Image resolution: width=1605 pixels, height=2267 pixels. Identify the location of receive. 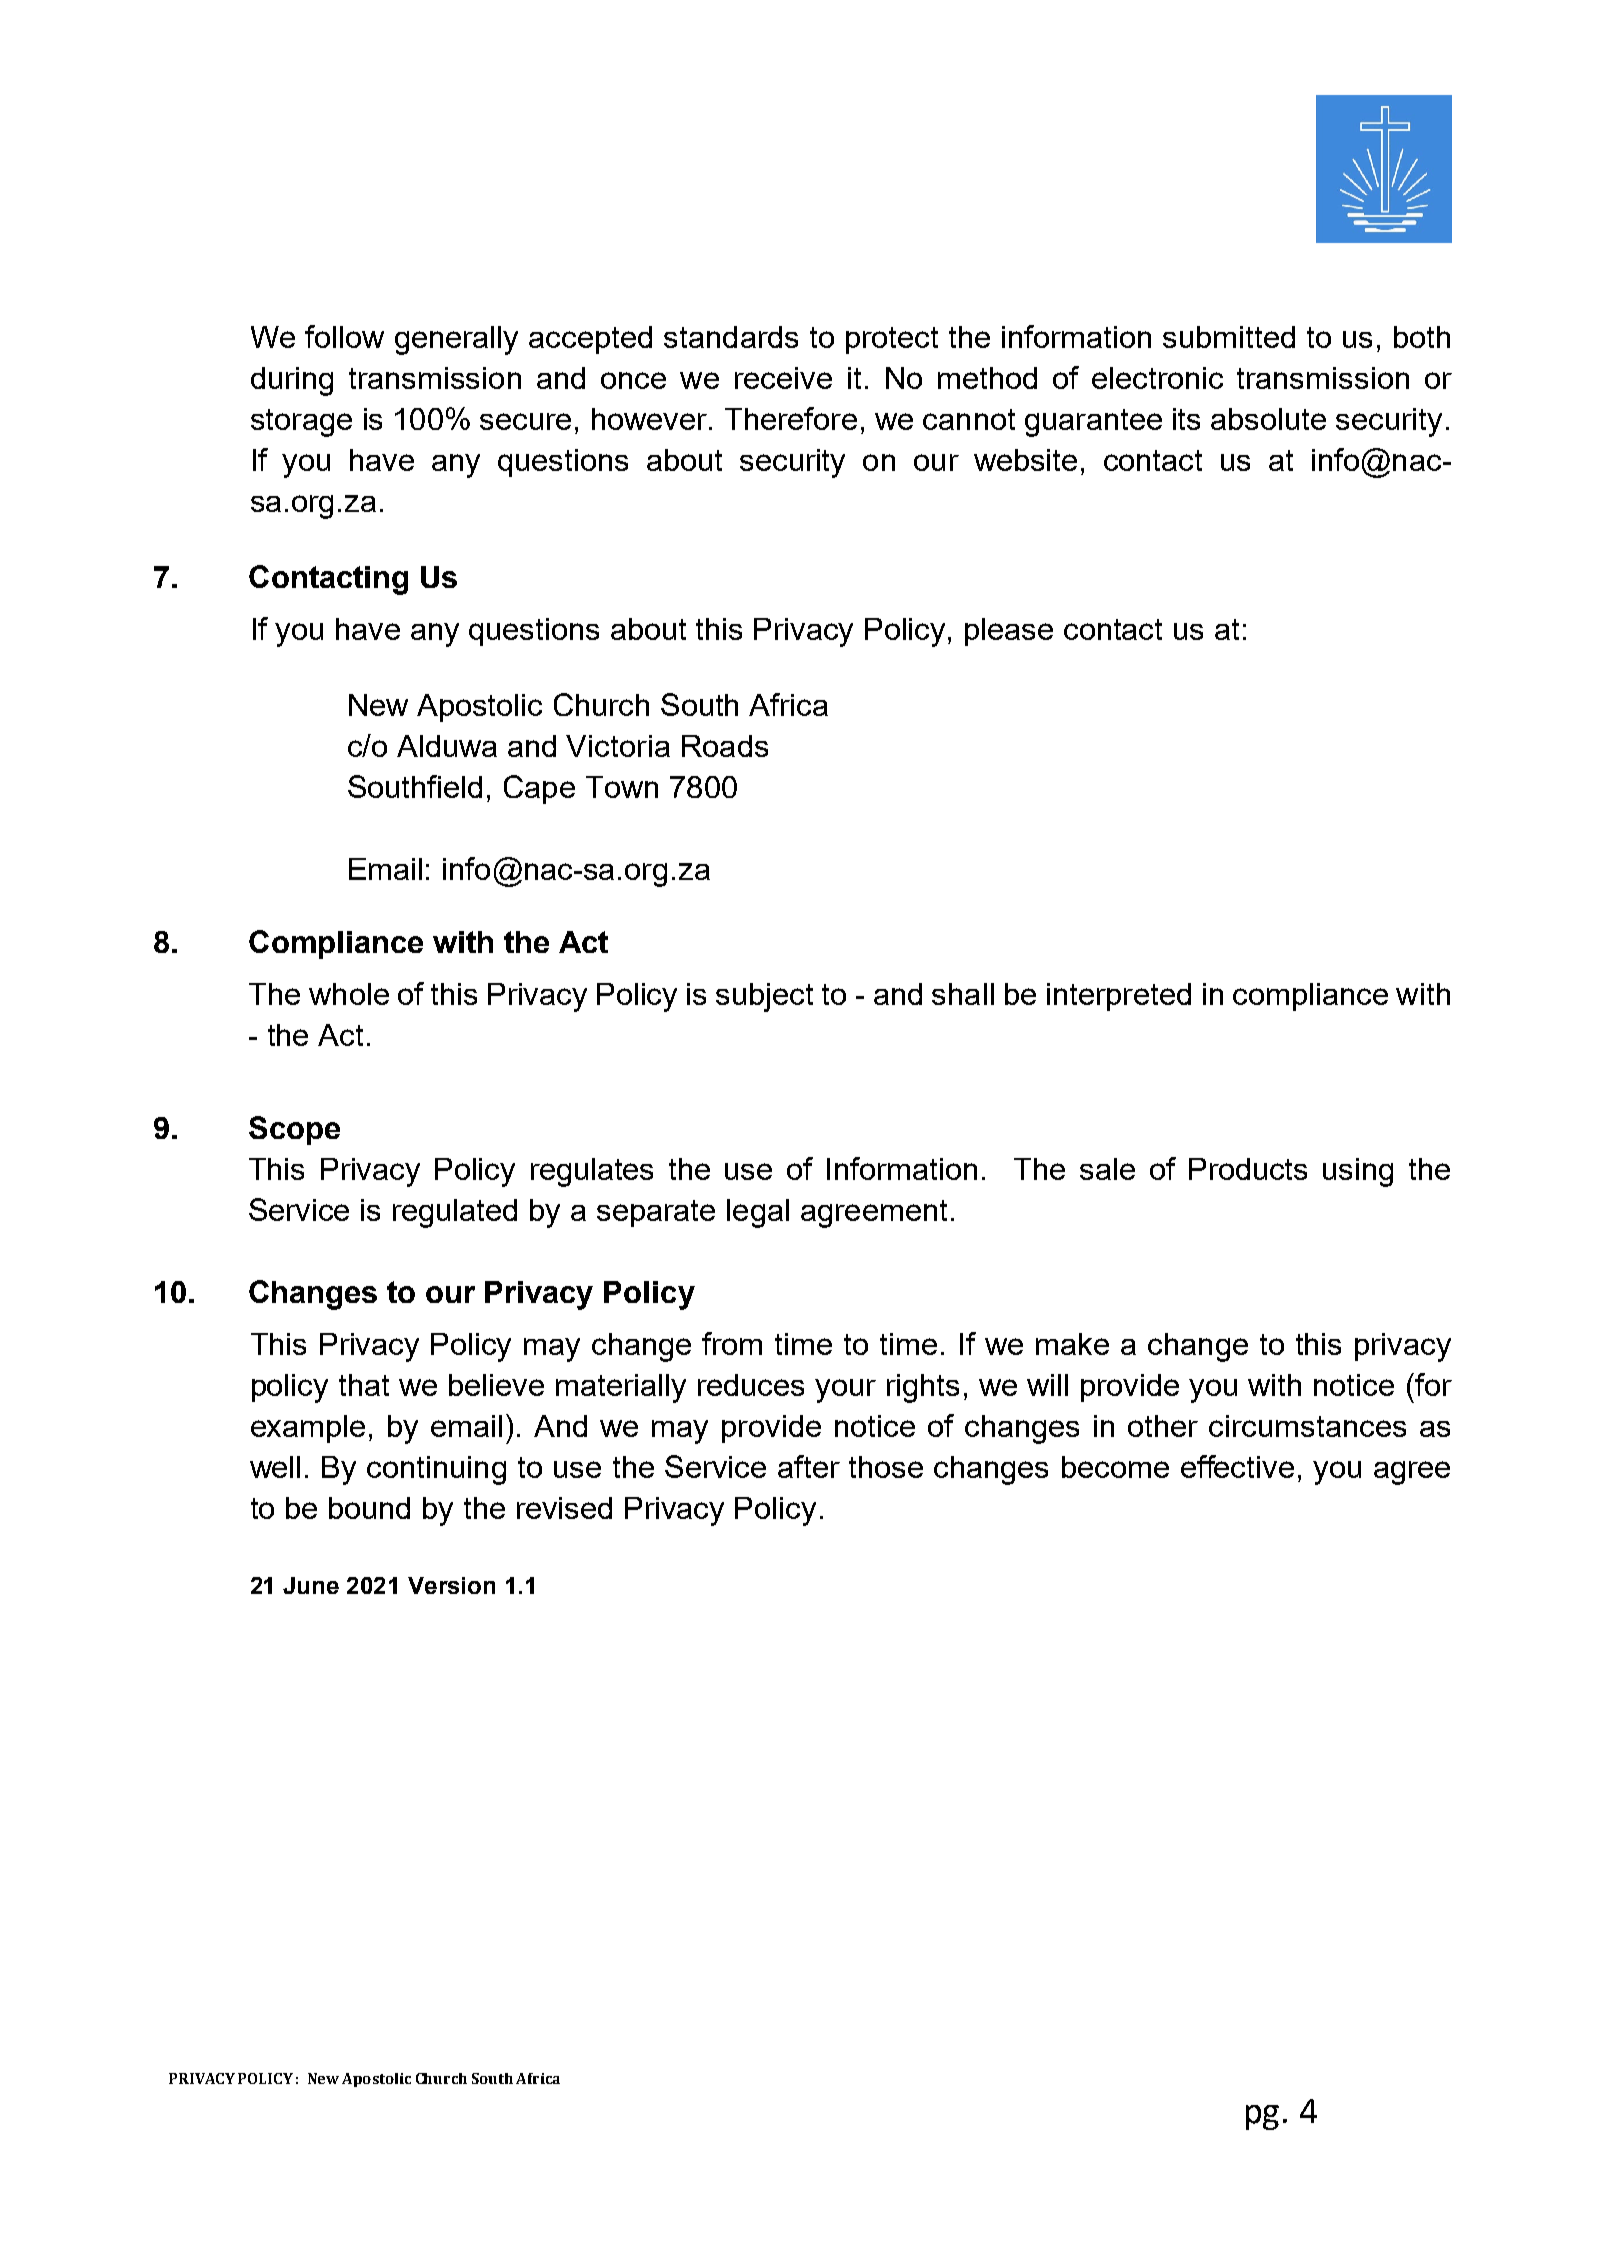
(783, 378).
